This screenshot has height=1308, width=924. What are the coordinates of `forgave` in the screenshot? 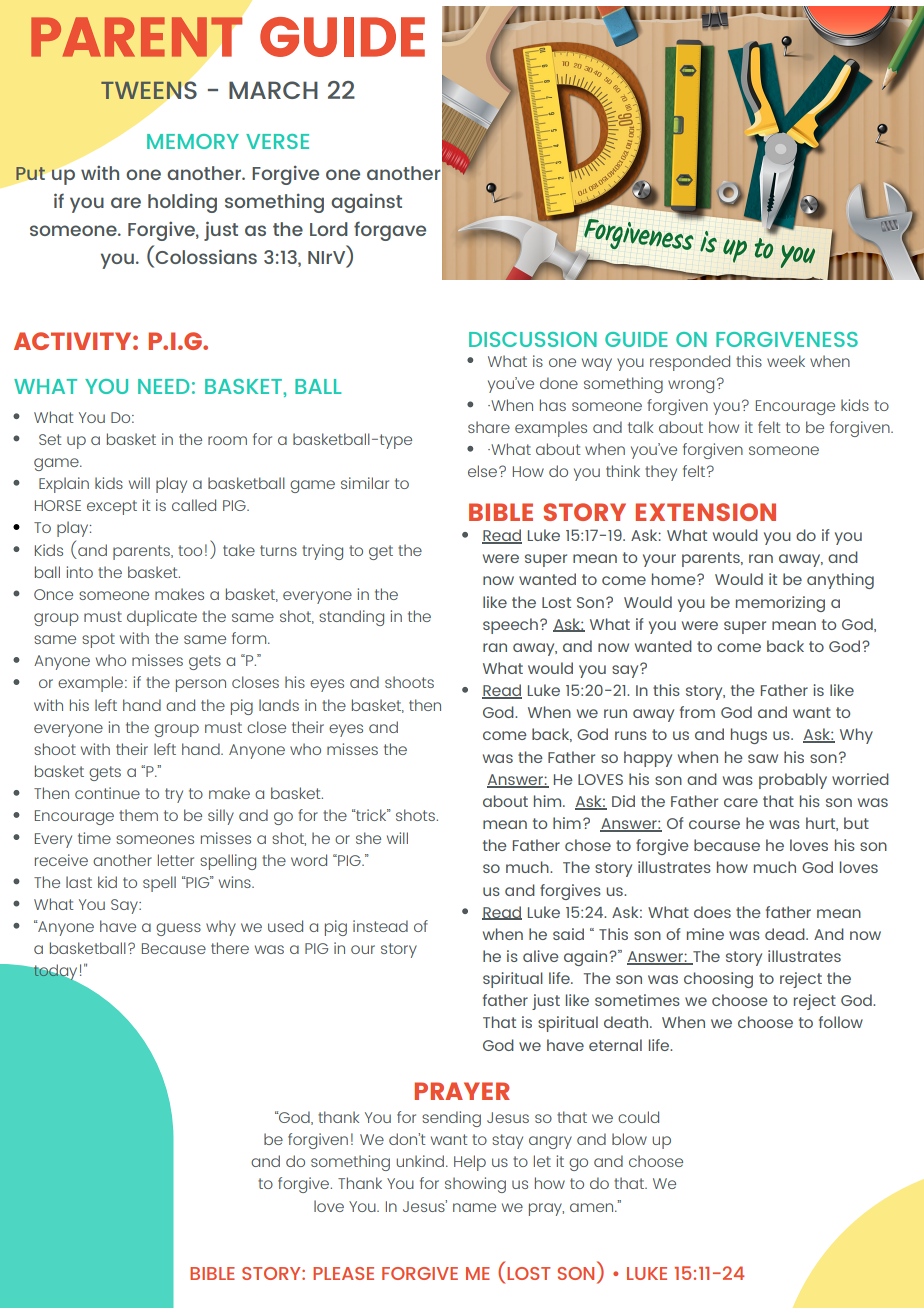 It's located at (390, 231).
